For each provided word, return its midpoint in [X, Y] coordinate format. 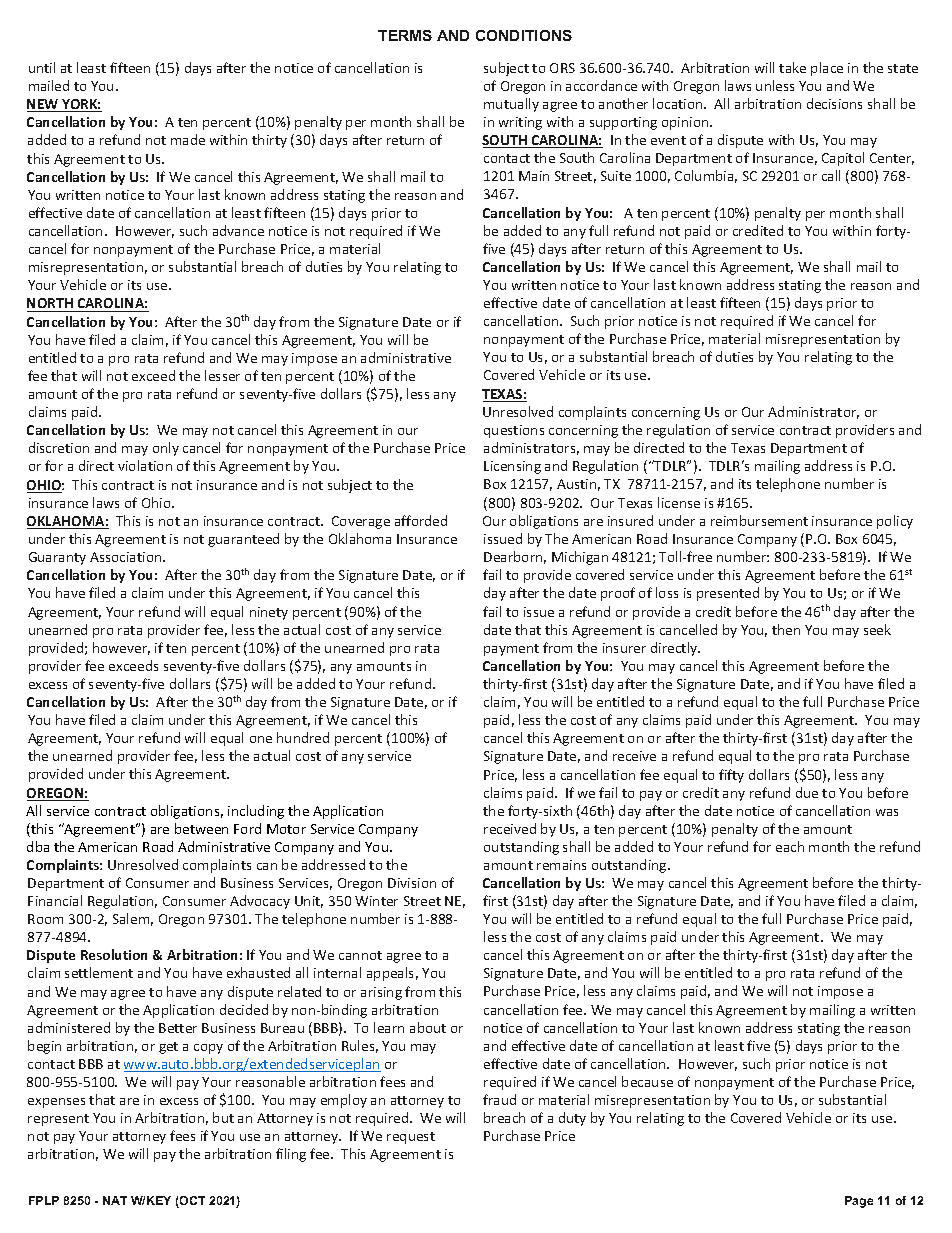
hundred [303, 737]
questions [514, 431]
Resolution [114, 954]
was [887, 812]
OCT [191, 1202]
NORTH [51, 305]
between [201, 828]
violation [145, 465]
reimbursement [759, 520]
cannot [360, 955]
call [831, 175]
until [42, 67]
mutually [511, 105]
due [807, 792]
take [792, 67]
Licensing [512, 467]
